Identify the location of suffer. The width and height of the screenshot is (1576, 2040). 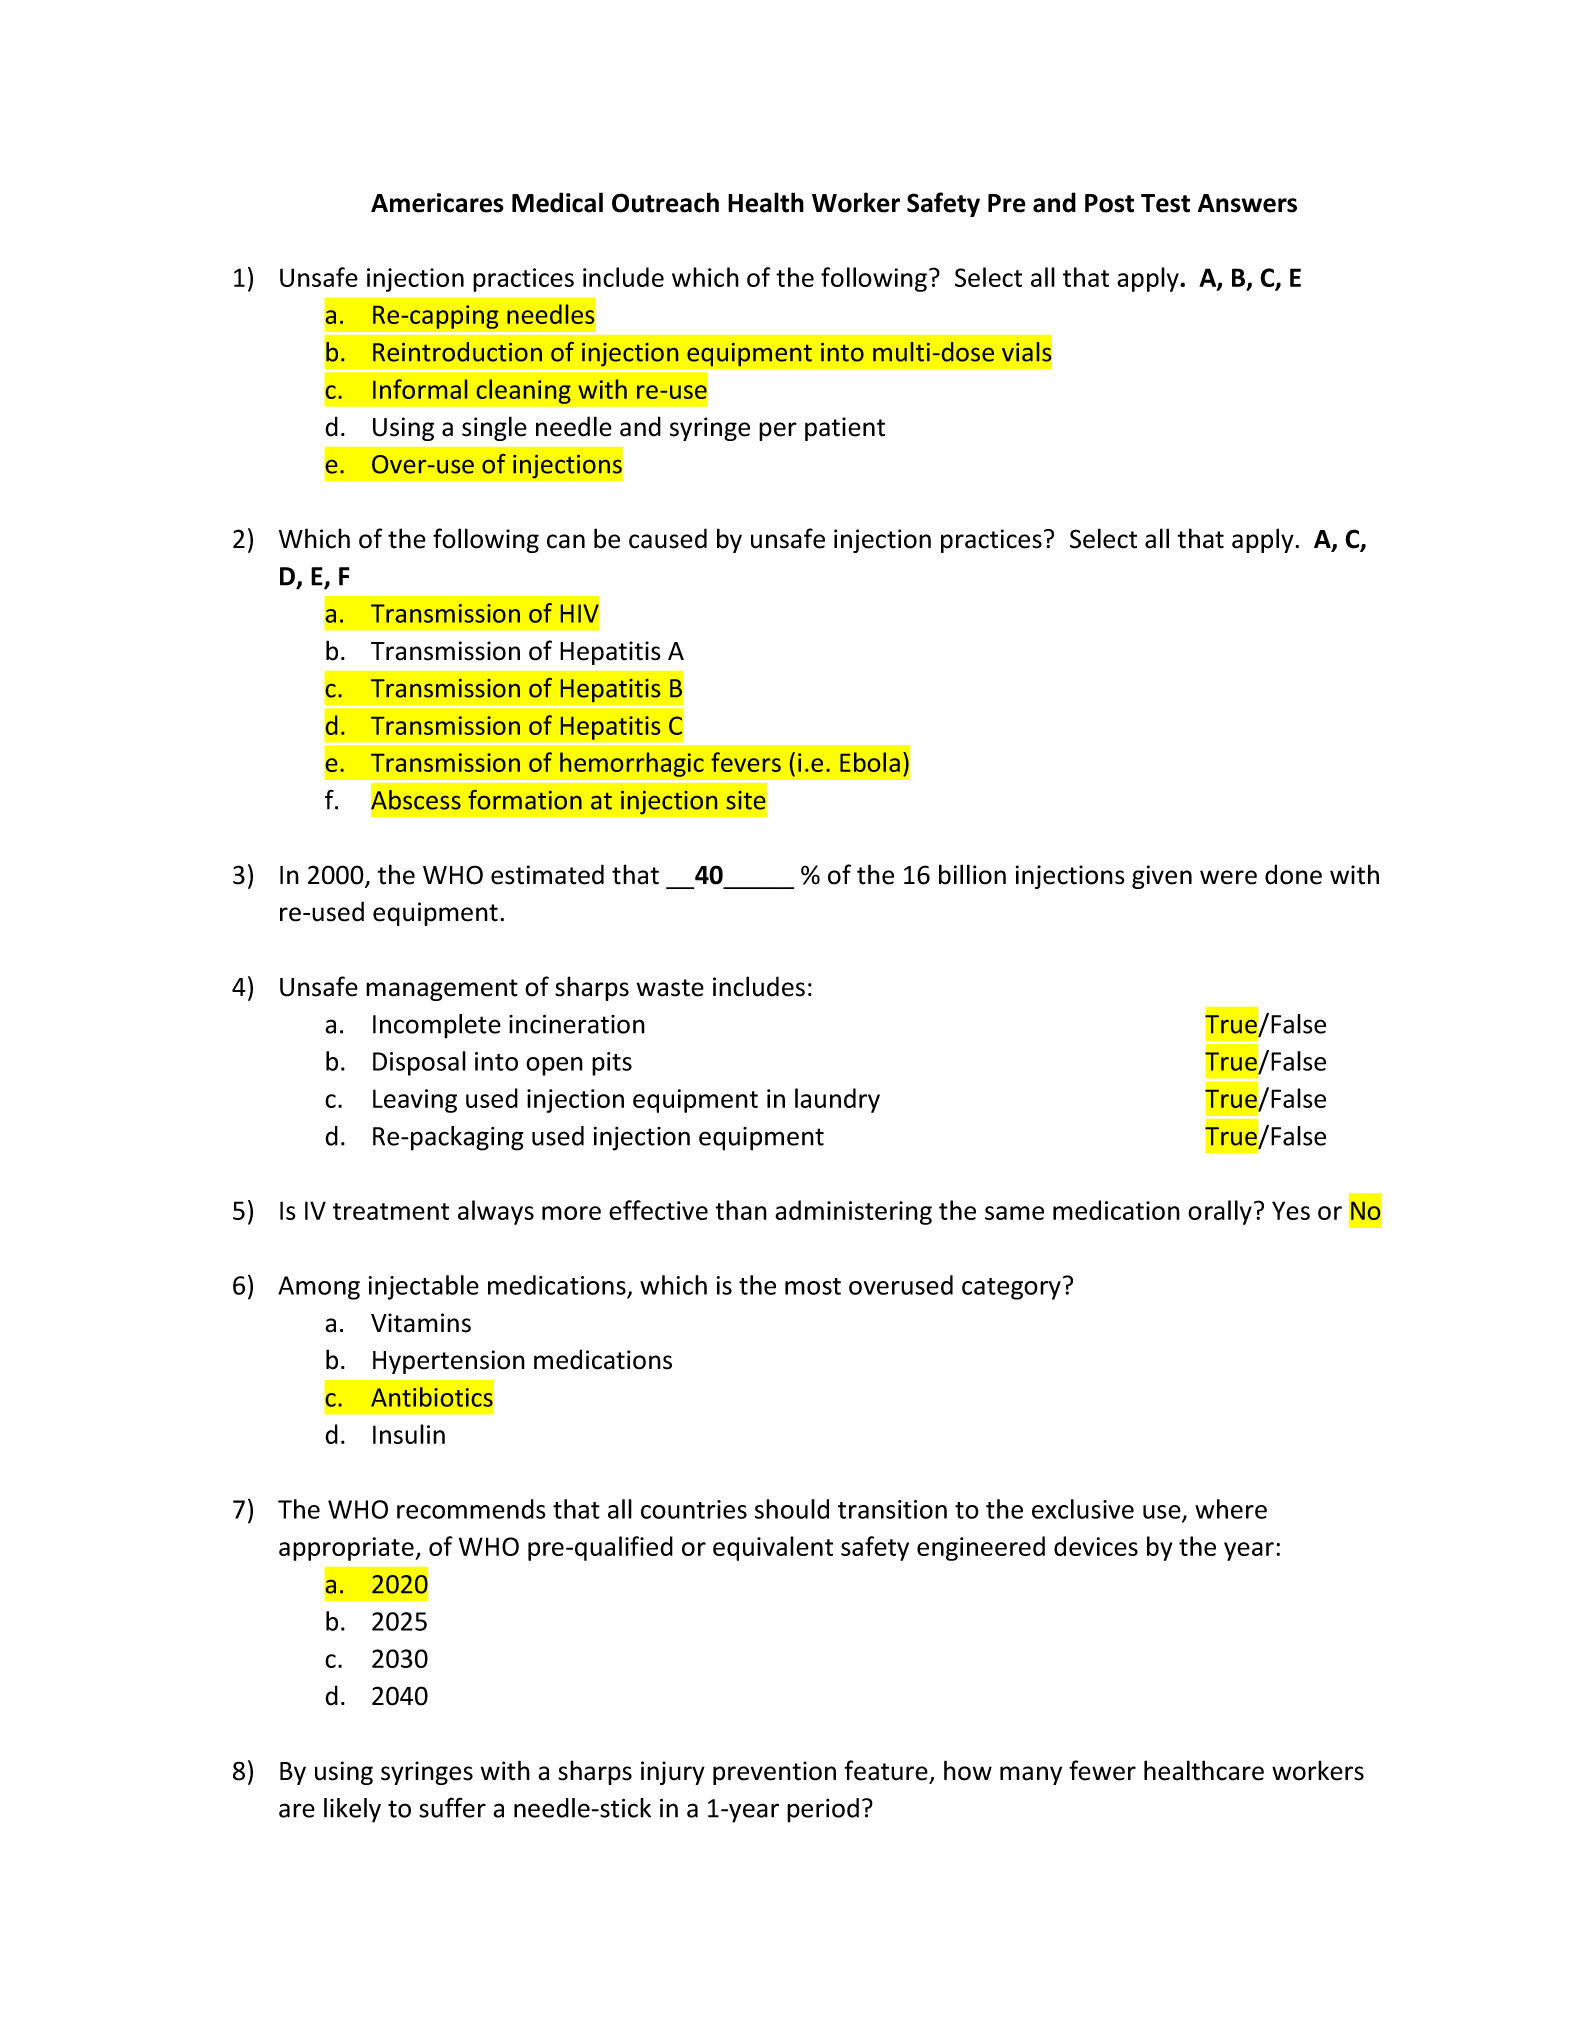
(452, 1807).
